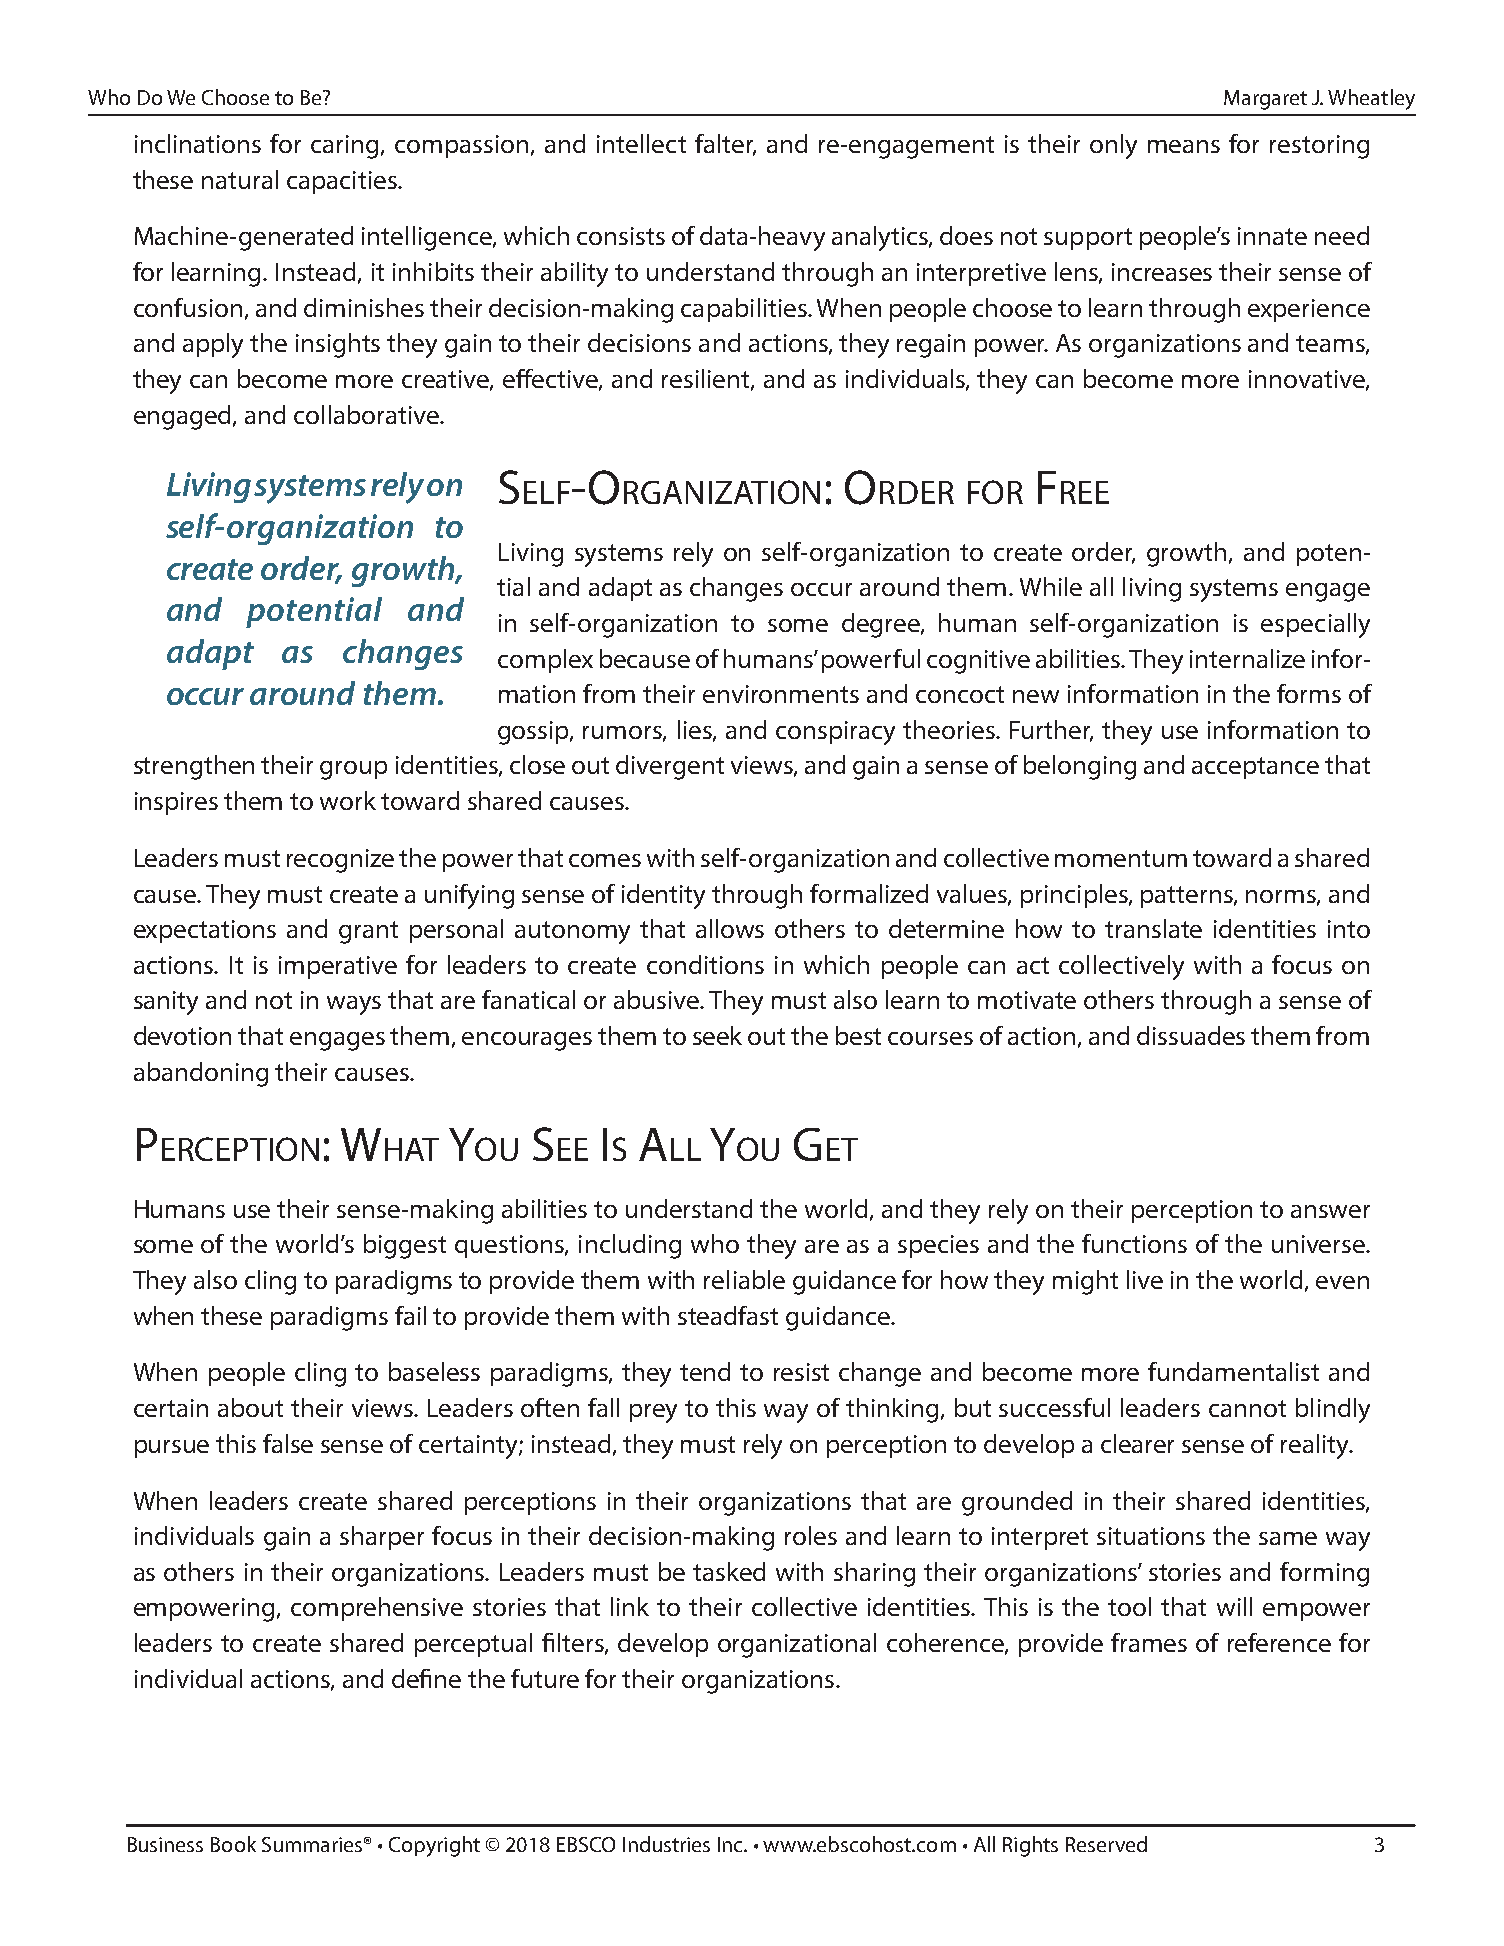 This screenshot has height=1946, width=1504. I want to click on reliable, so click(744, 1279).
